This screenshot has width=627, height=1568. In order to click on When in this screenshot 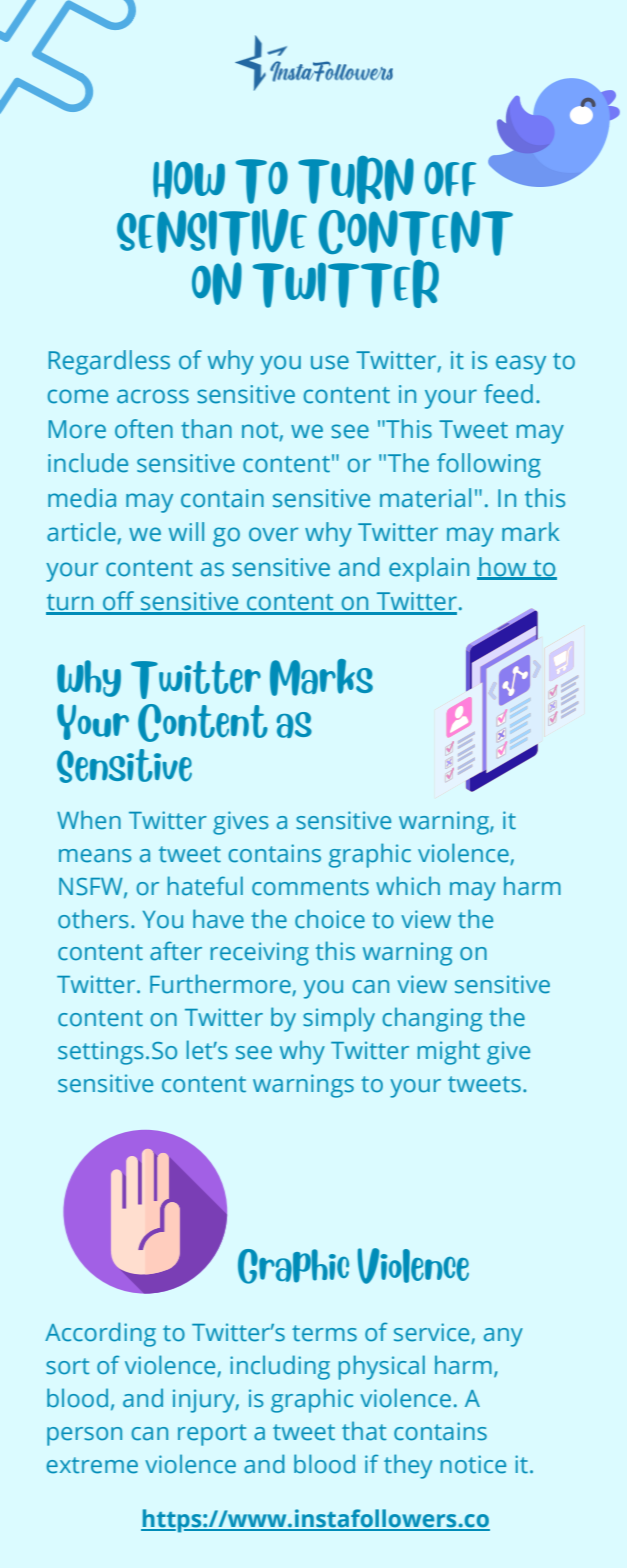, I will do `click(89, 820)`.
